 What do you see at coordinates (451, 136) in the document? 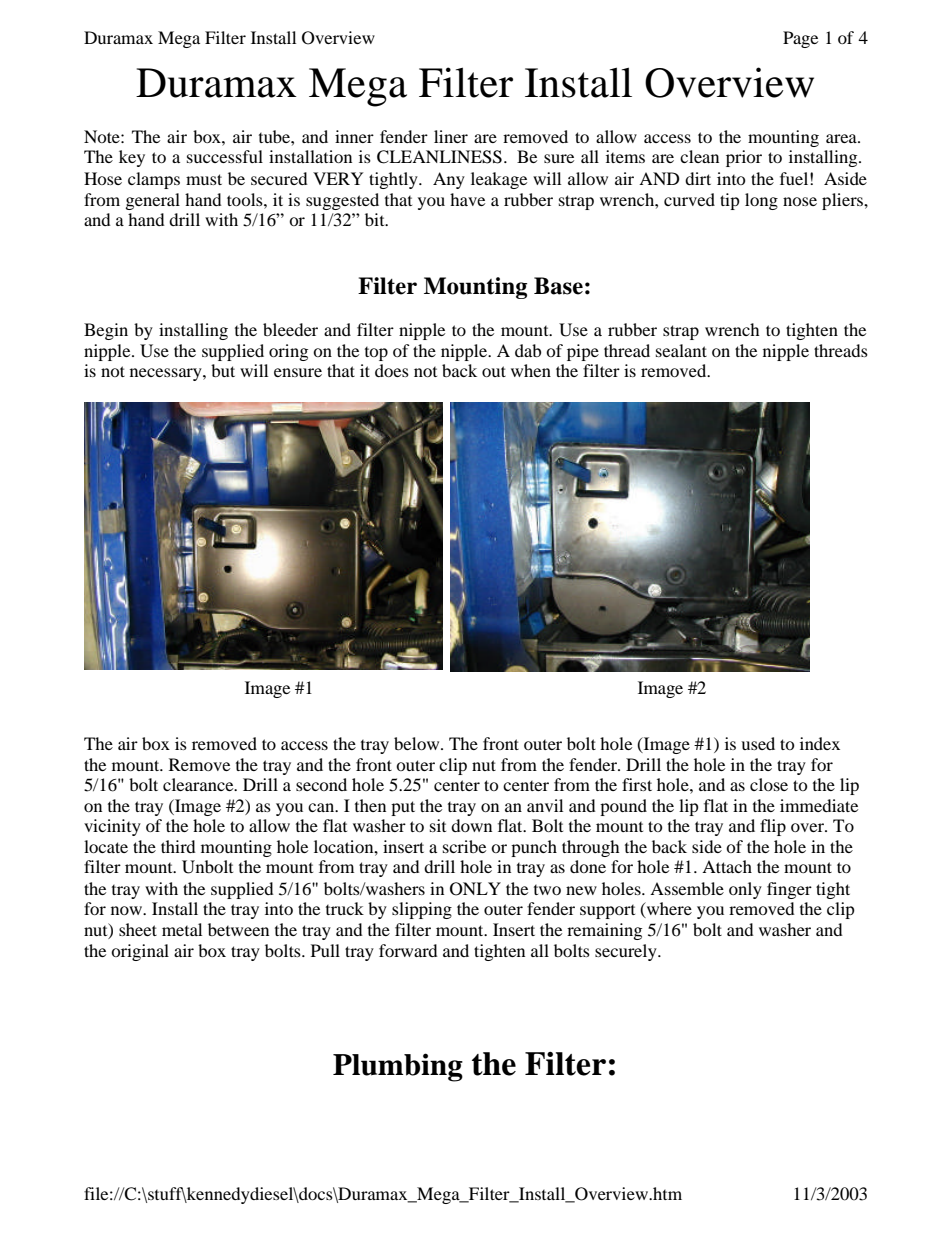
I see `liner` at bounding box center [451, 136].
